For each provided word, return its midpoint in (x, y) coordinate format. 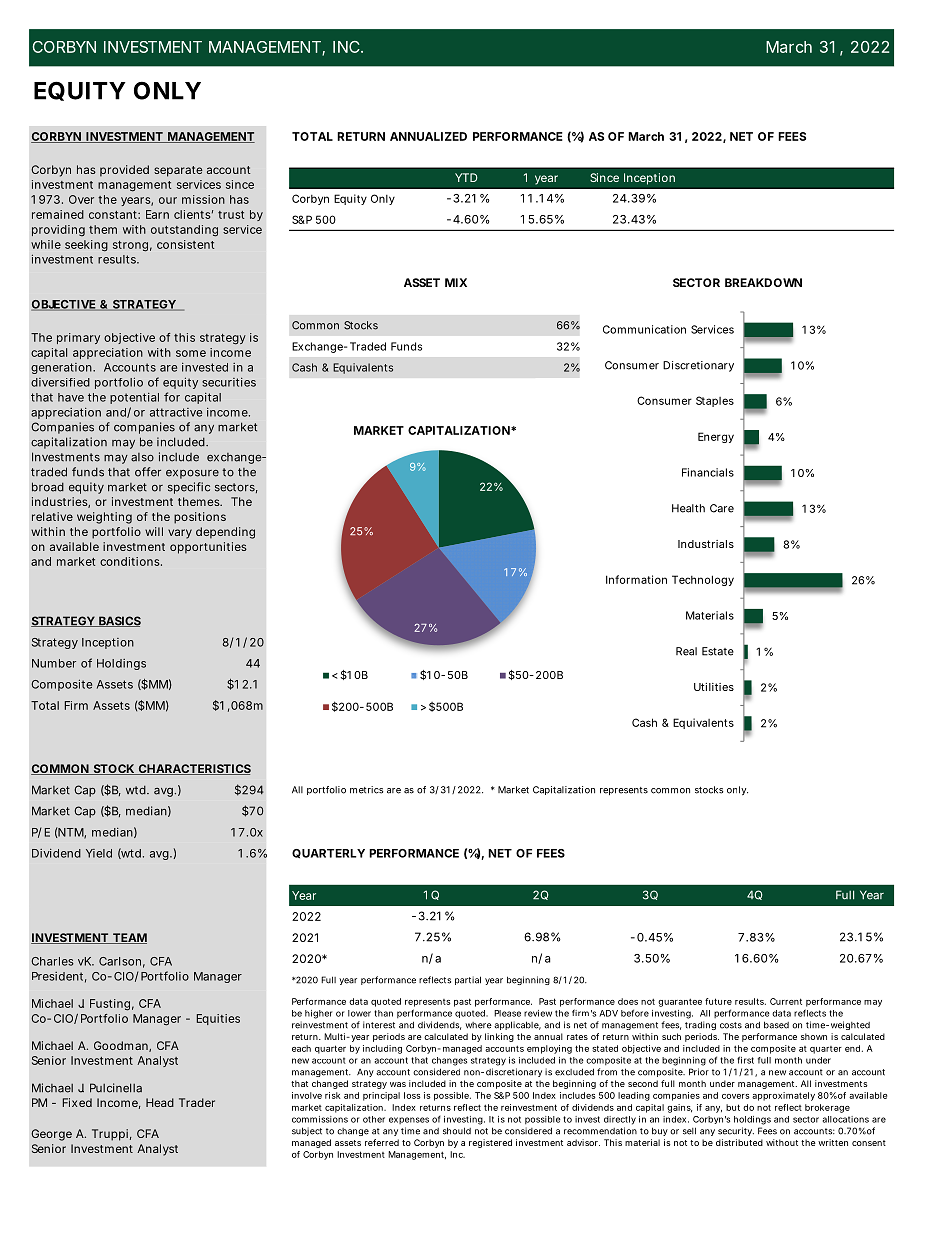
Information (636, 579)
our (168, 200)
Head (160, 1102)
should (457, 1131)
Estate (718, 651)
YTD (466, 177)
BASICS (119, 621)
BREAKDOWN (763, 282)
